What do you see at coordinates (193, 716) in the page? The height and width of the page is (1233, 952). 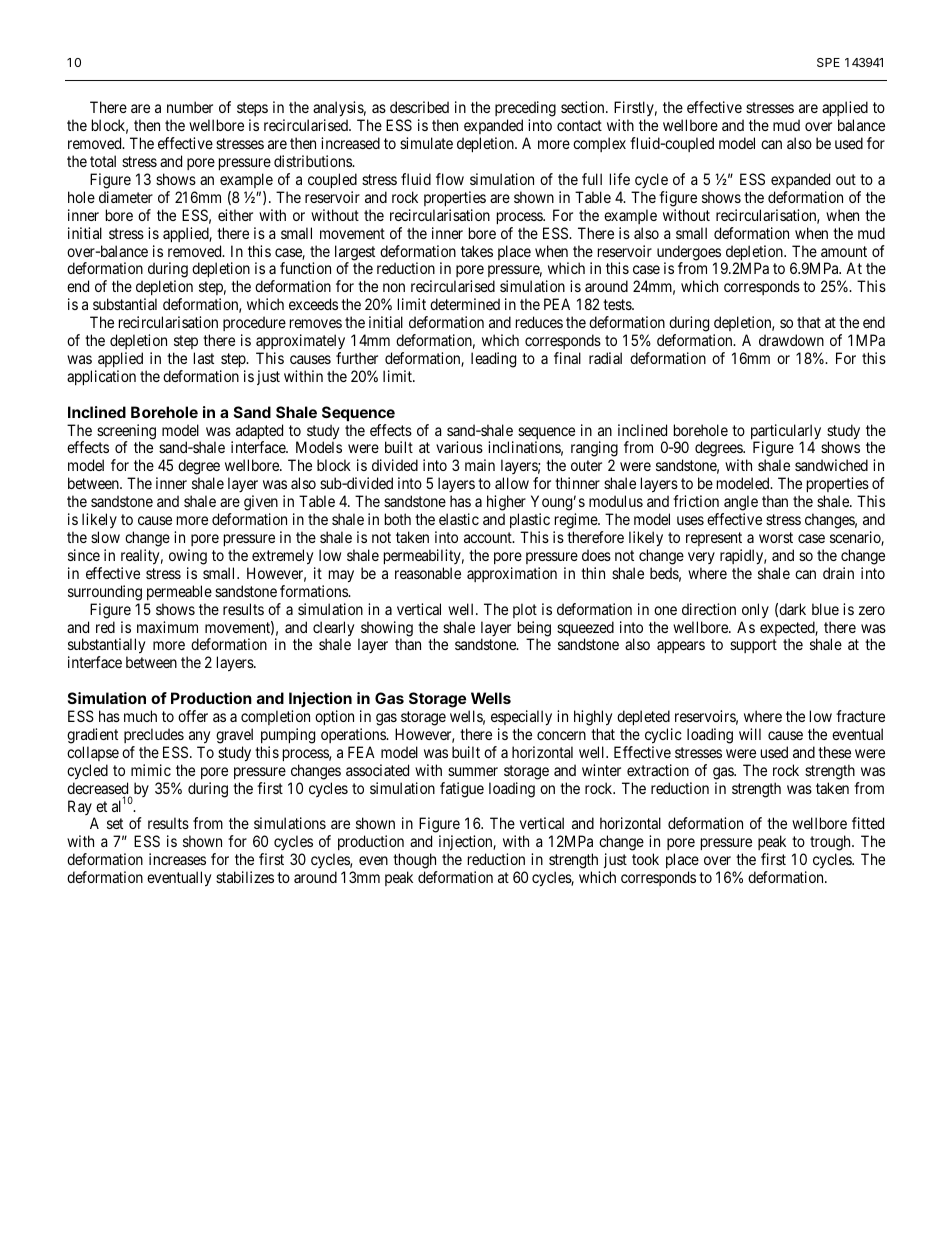 I see `offer` at bounding box center [193, 716].
